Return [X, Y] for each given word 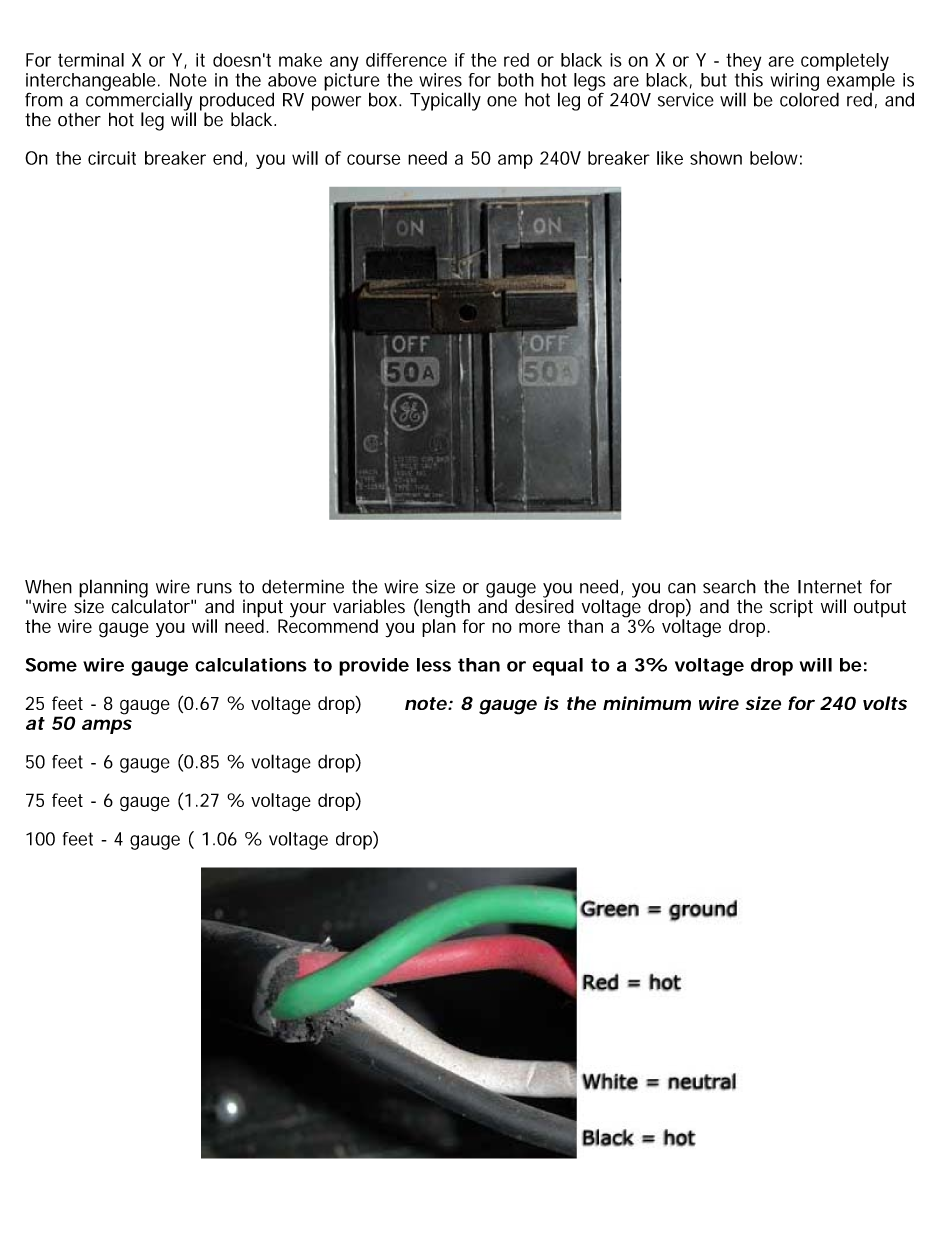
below [776, 158]
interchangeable [92, 83]
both [516, 80]
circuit [112, 158]
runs [214, 588]
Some [51, 665]
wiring [795, 83]
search [729, 587]
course [373, 159]
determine [303, 586]
